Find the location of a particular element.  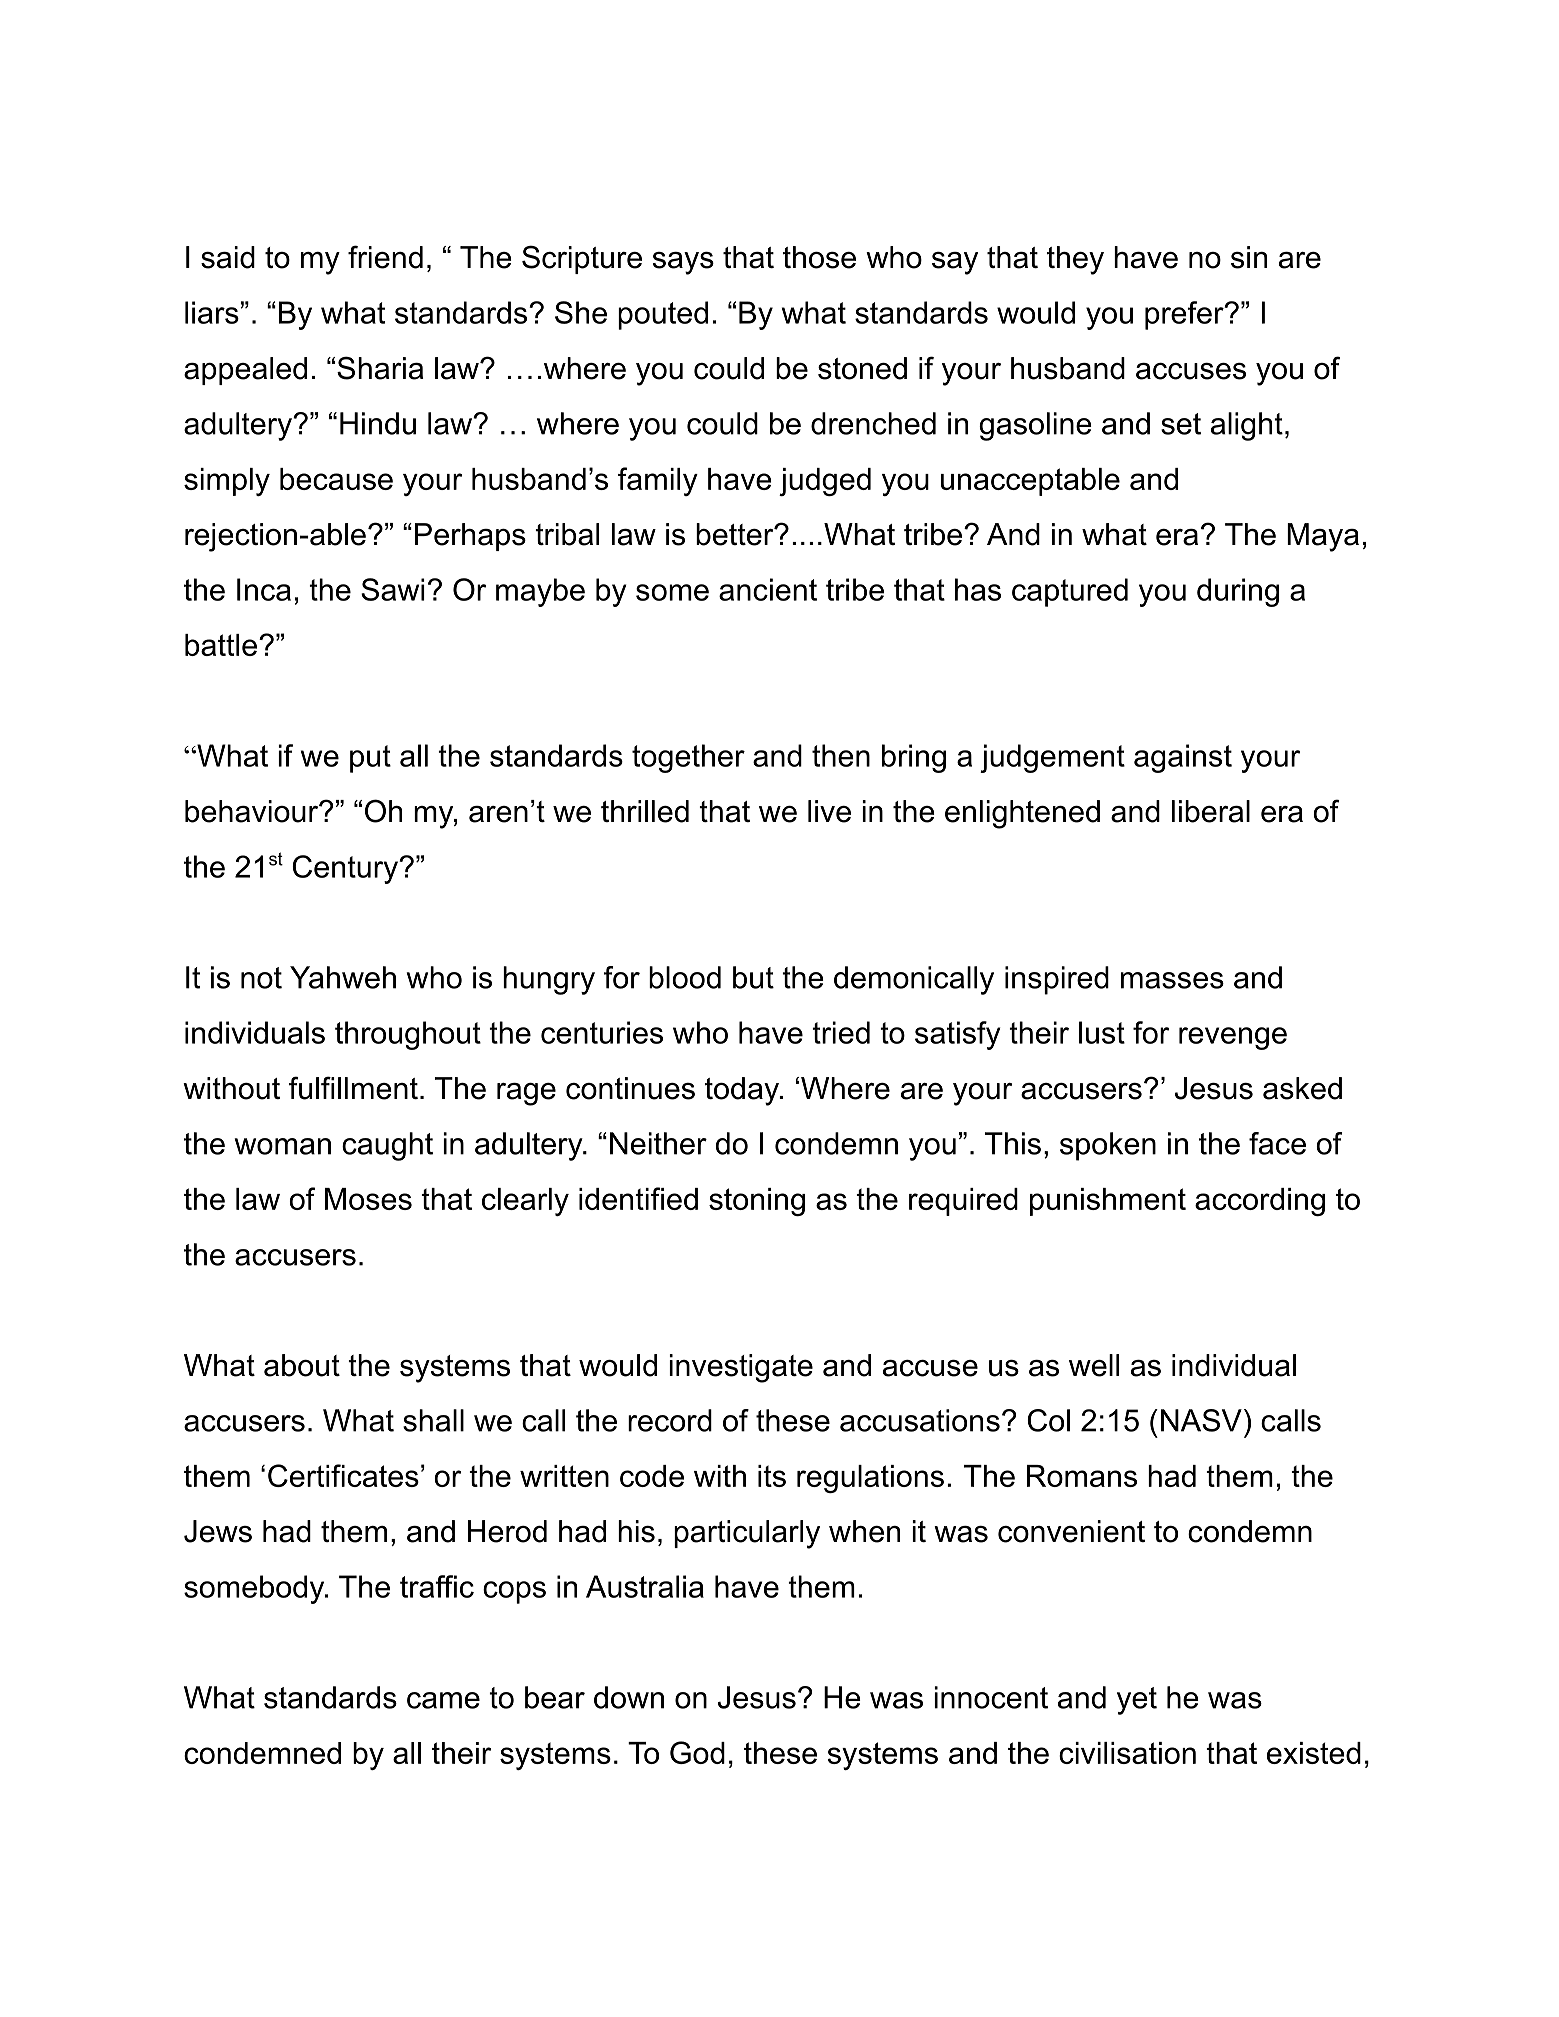

came is located at coordinates (443, 1700).
